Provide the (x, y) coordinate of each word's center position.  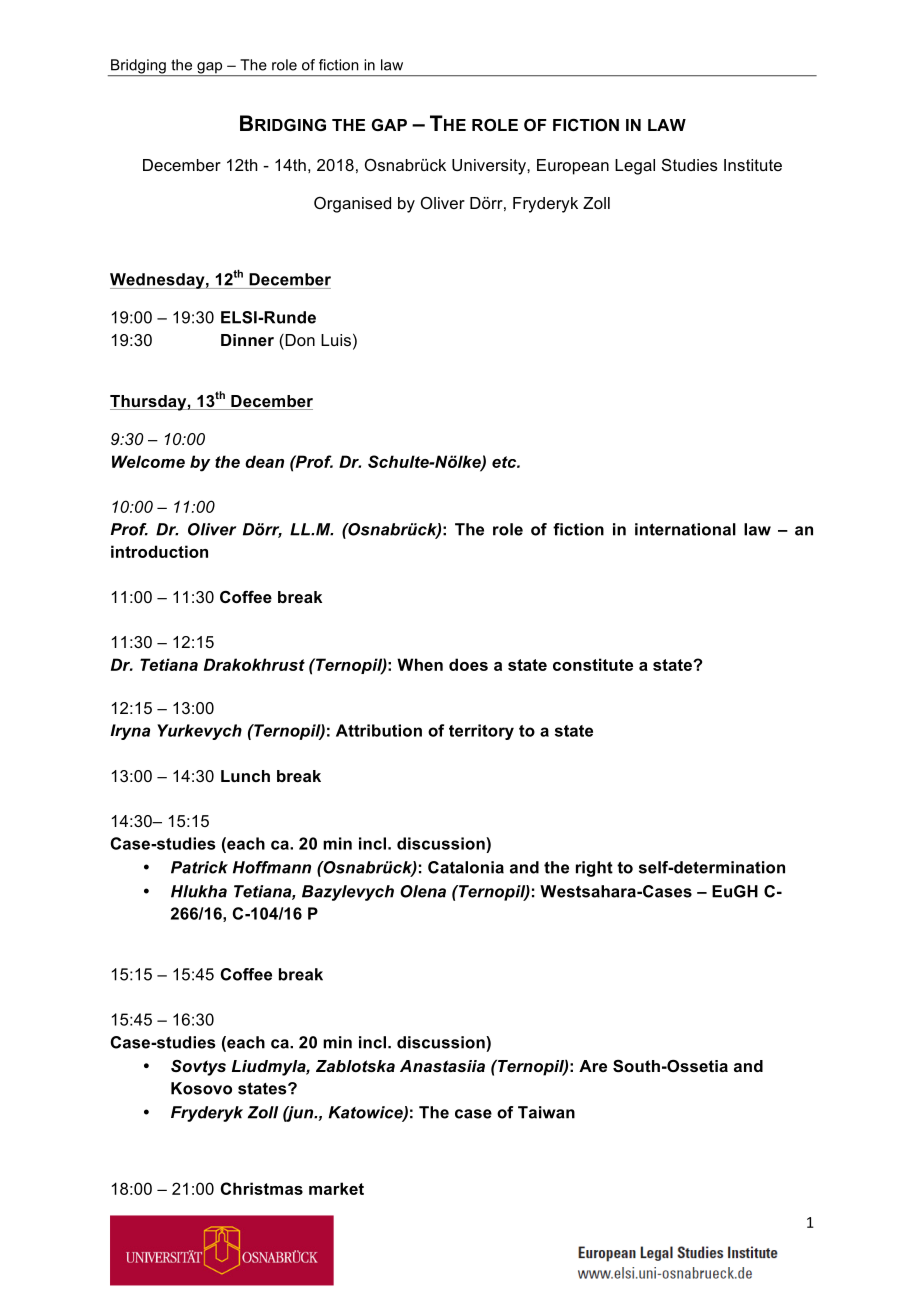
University (490, 167)
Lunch (245, 776)
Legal (635, 167)
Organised (352, 205)
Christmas (262, 1188)
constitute (593, 664)
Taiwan (546, 1112)
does (468, 664)
